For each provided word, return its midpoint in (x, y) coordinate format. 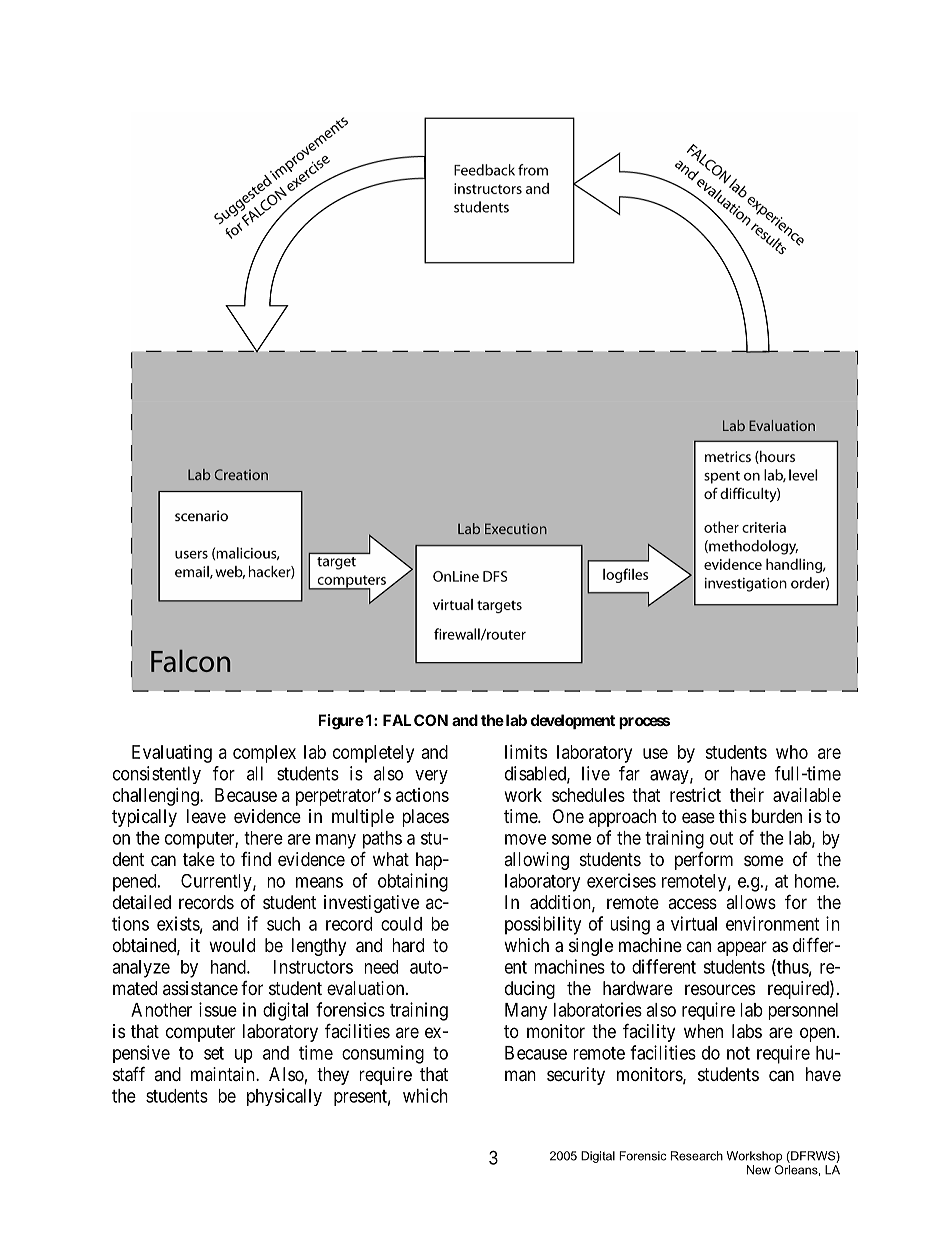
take (199, 859)
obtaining (413, 882)
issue (218, 1009)
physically (284, 1097)
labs (747, 1031)
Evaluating (172, 754)
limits (526, 752)
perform (704, 861)
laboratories (598, 1009)
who (792, 752)
